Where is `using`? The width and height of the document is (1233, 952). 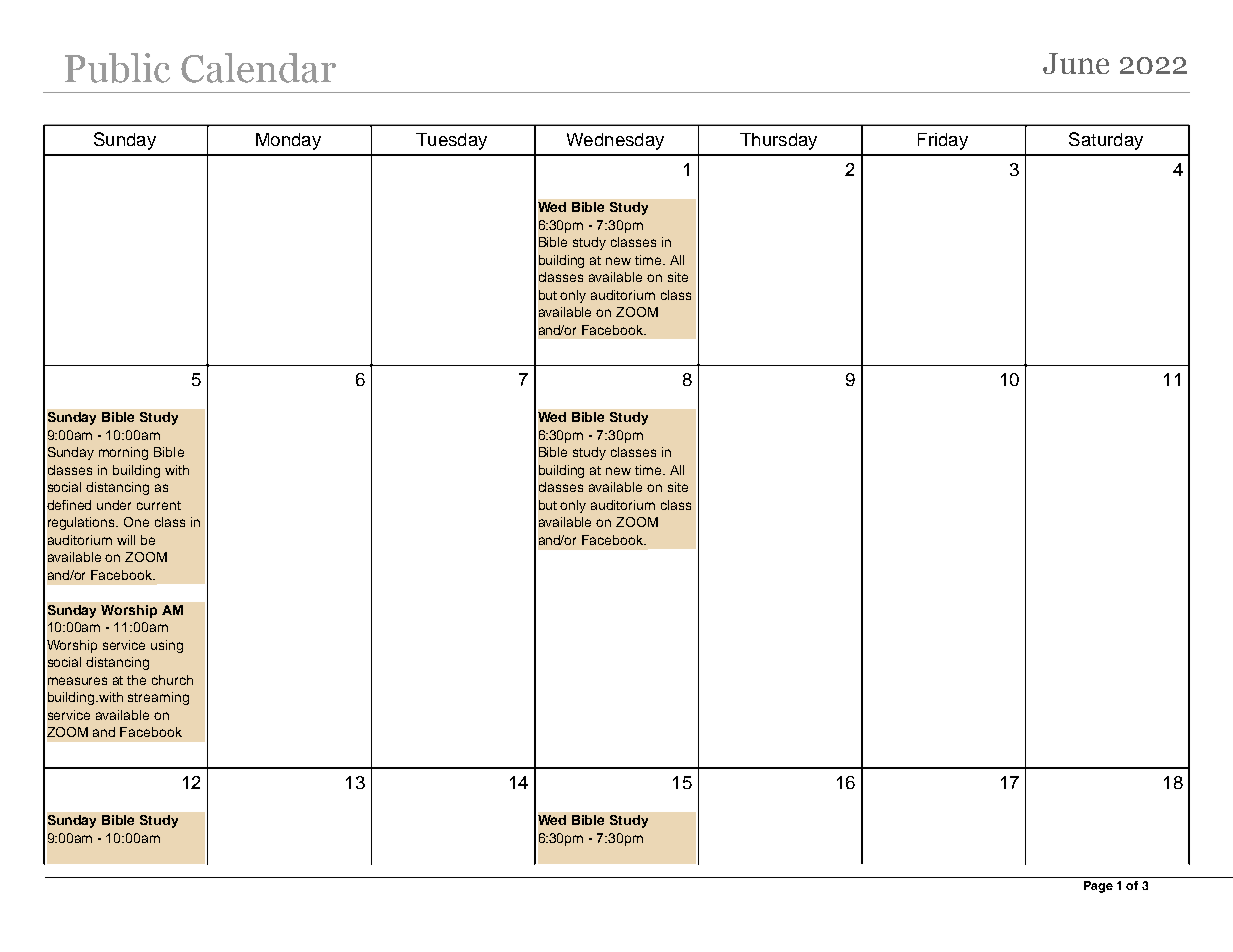 using is located at coordinates (167, 646).
